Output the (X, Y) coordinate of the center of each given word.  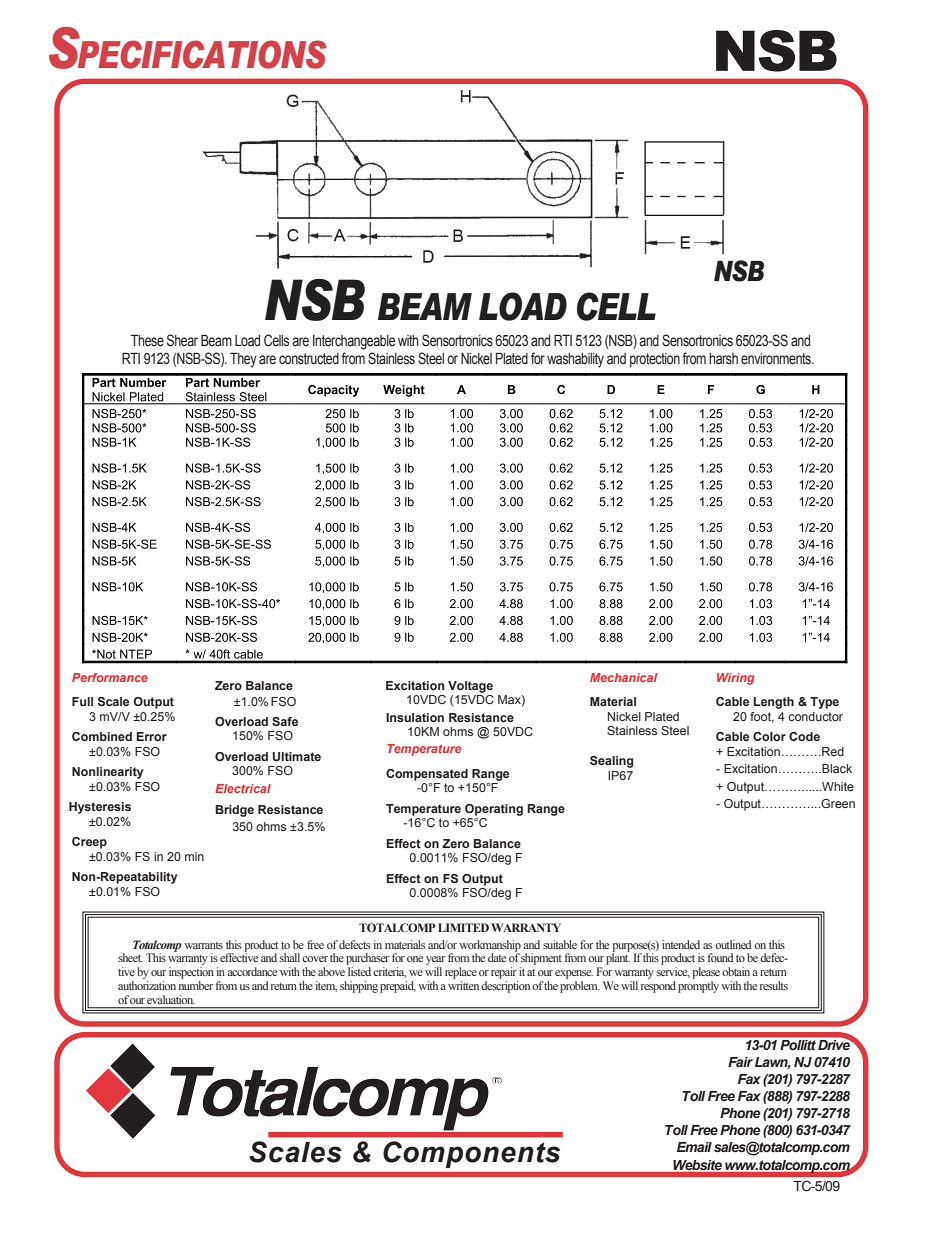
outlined (733, 944)
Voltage (470, 687)
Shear (182, 340)
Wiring (735, 679)
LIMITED (463, 927)
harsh (723, 359)
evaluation (171, 999)
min (194, 856)
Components (471, 1154)
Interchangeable (354, 342)
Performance (110, 677)
